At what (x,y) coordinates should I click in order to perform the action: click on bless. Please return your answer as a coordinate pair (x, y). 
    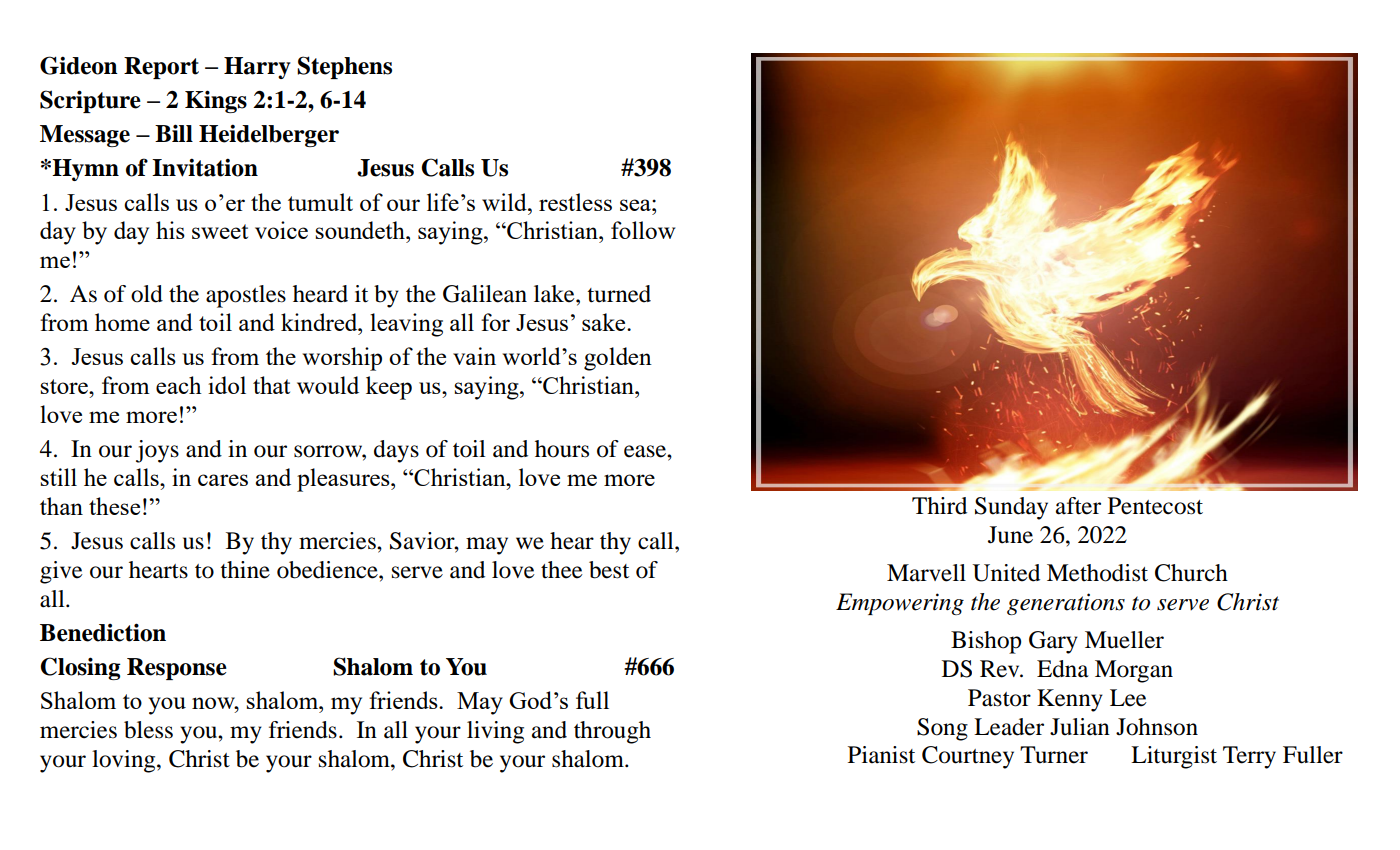
    Looking at the image, I should click on (148, 730).
